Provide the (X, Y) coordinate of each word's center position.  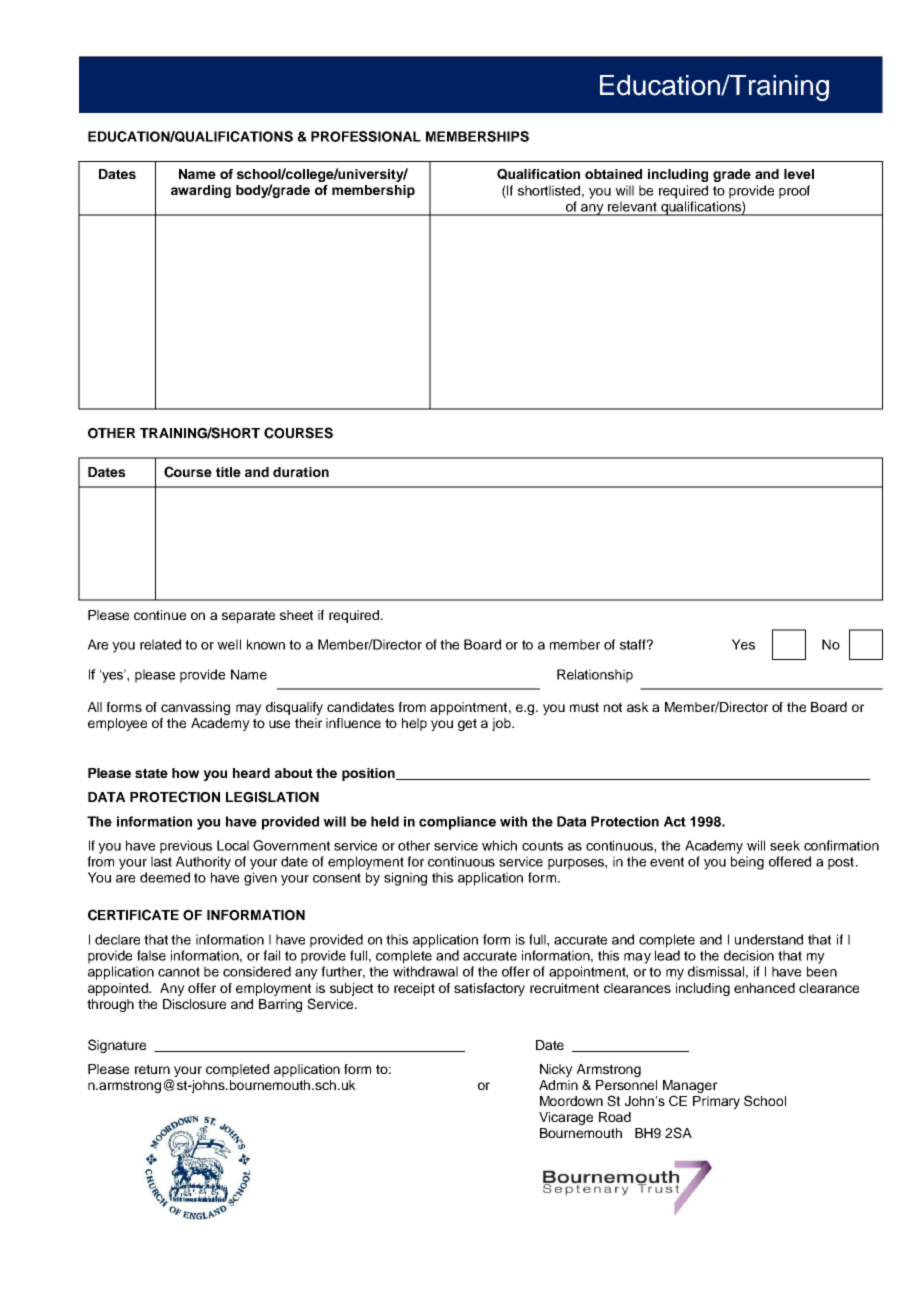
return (152, 1069)
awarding (201, 191)
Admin (558, 1085)
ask (638, 707)
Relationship (595, 676)
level (799, 174)
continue (160, 615)
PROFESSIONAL (366, 136)
